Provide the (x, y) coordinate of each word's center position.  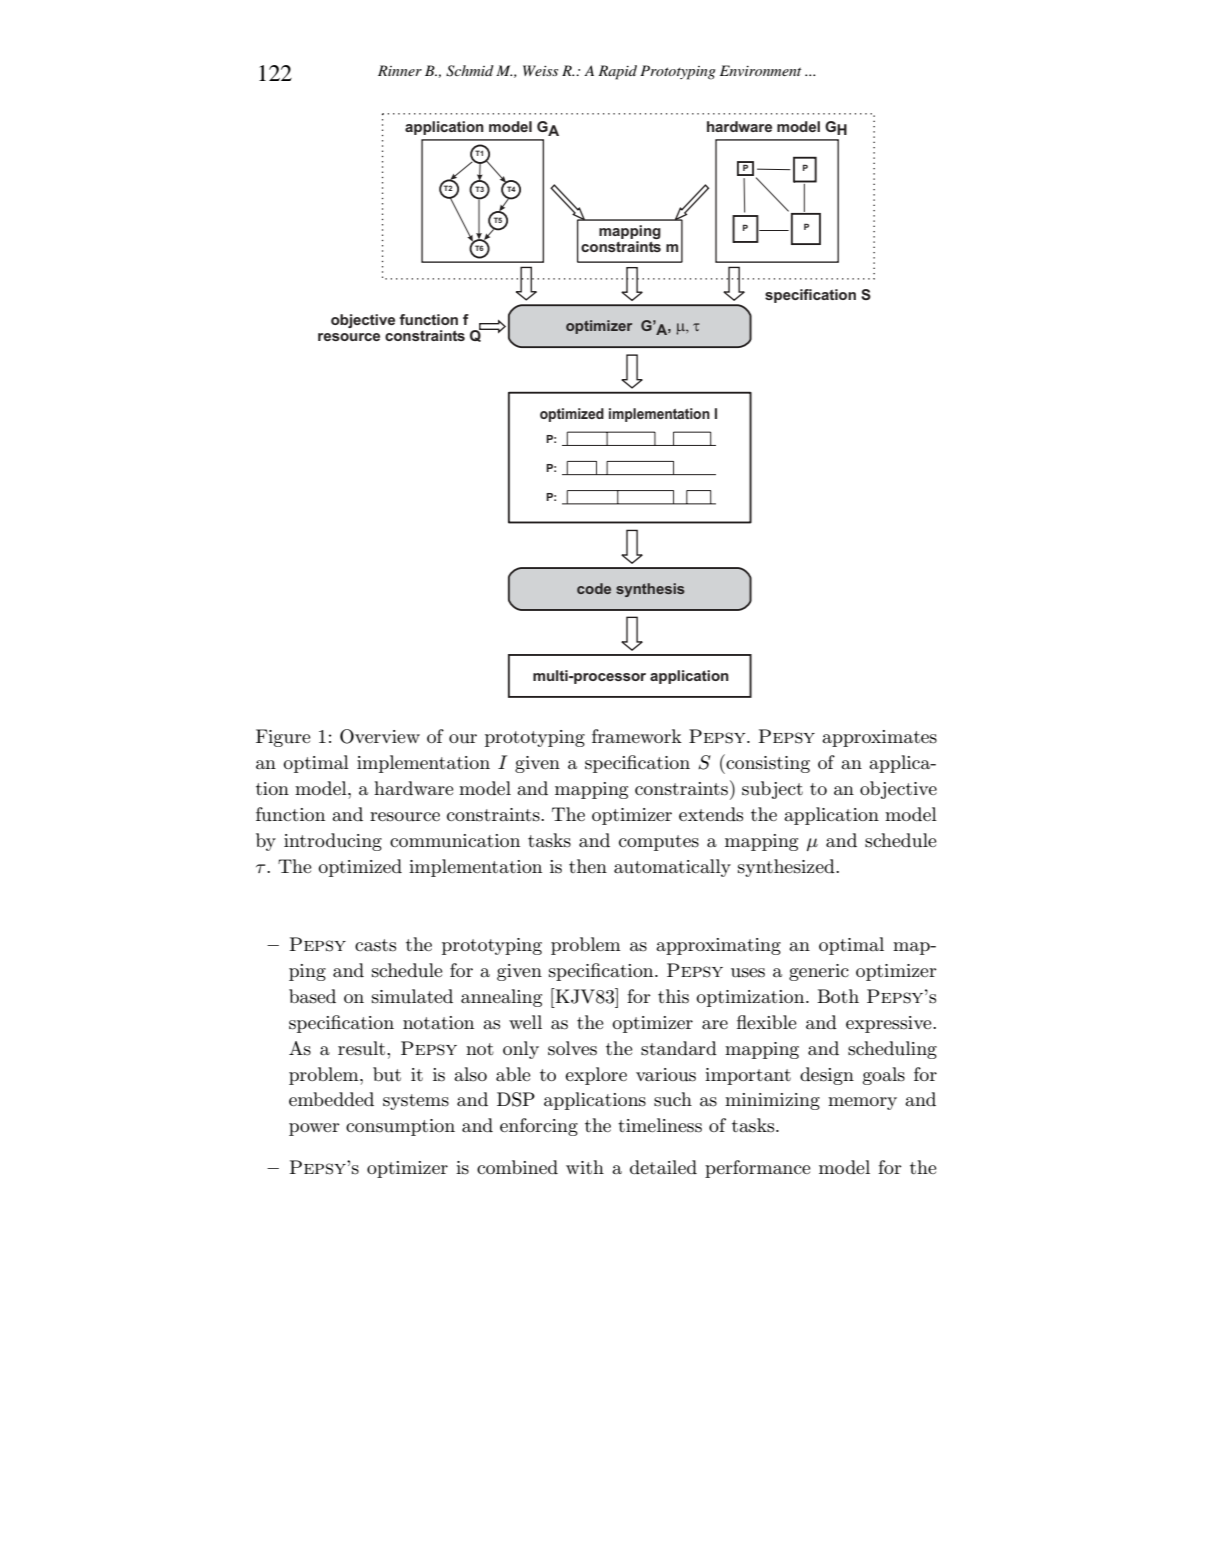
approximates (879, 738)
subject (772, 790)
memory (862, 1103)
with (585, 1167)
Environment (760, 70)
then (588, 866)
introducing (333, 842)
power (314, 1129)
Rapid (617, 72)
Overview (380, 736)
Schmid (470, 71)
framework (637, 736)
